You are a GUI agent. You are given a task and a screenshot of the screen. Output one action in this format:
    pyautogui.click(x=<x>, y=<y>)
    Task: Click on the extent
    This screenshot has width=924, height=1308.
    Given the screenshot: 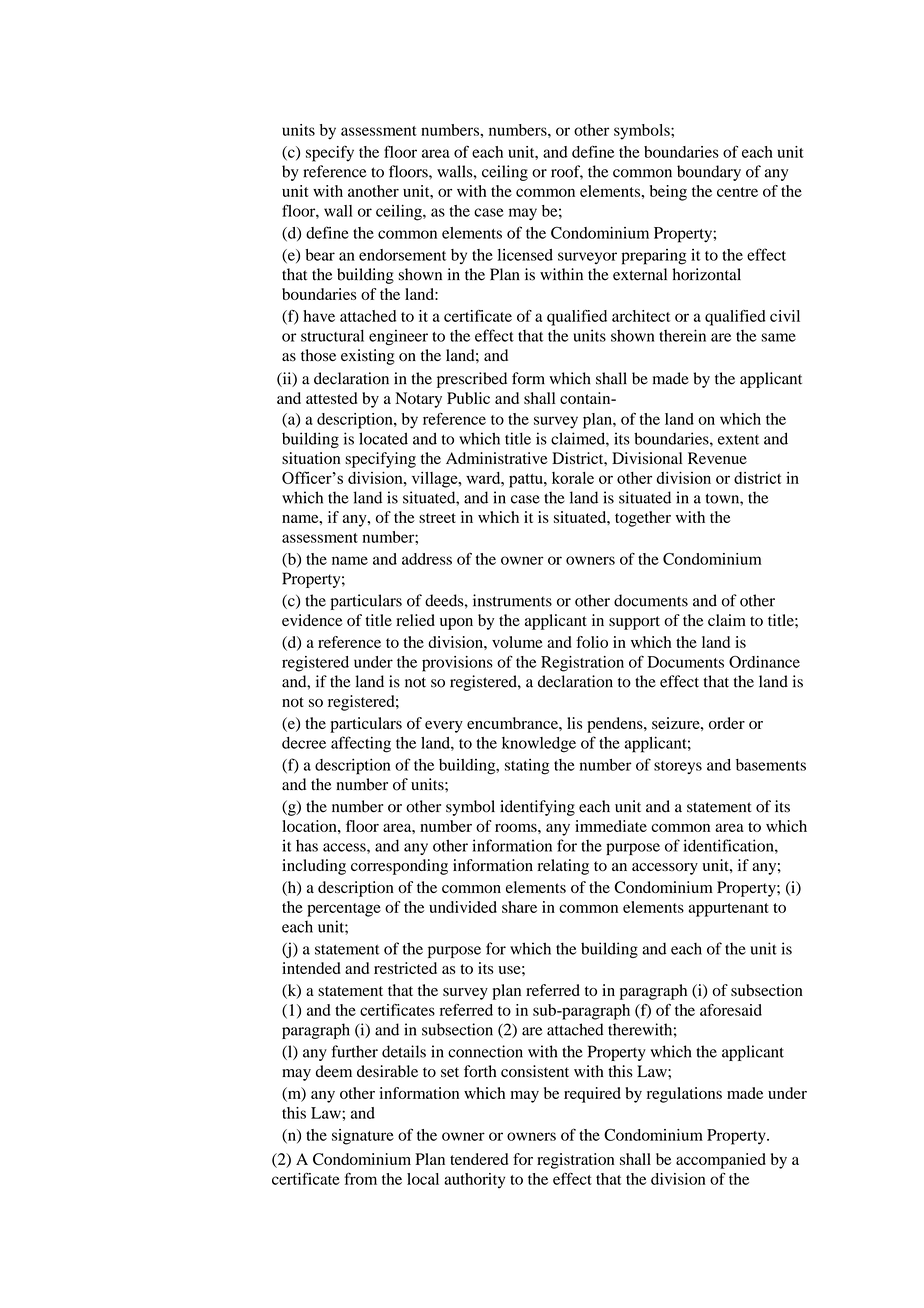 What is the action you would take?
    pyautogui.click(x=738, y=440)
